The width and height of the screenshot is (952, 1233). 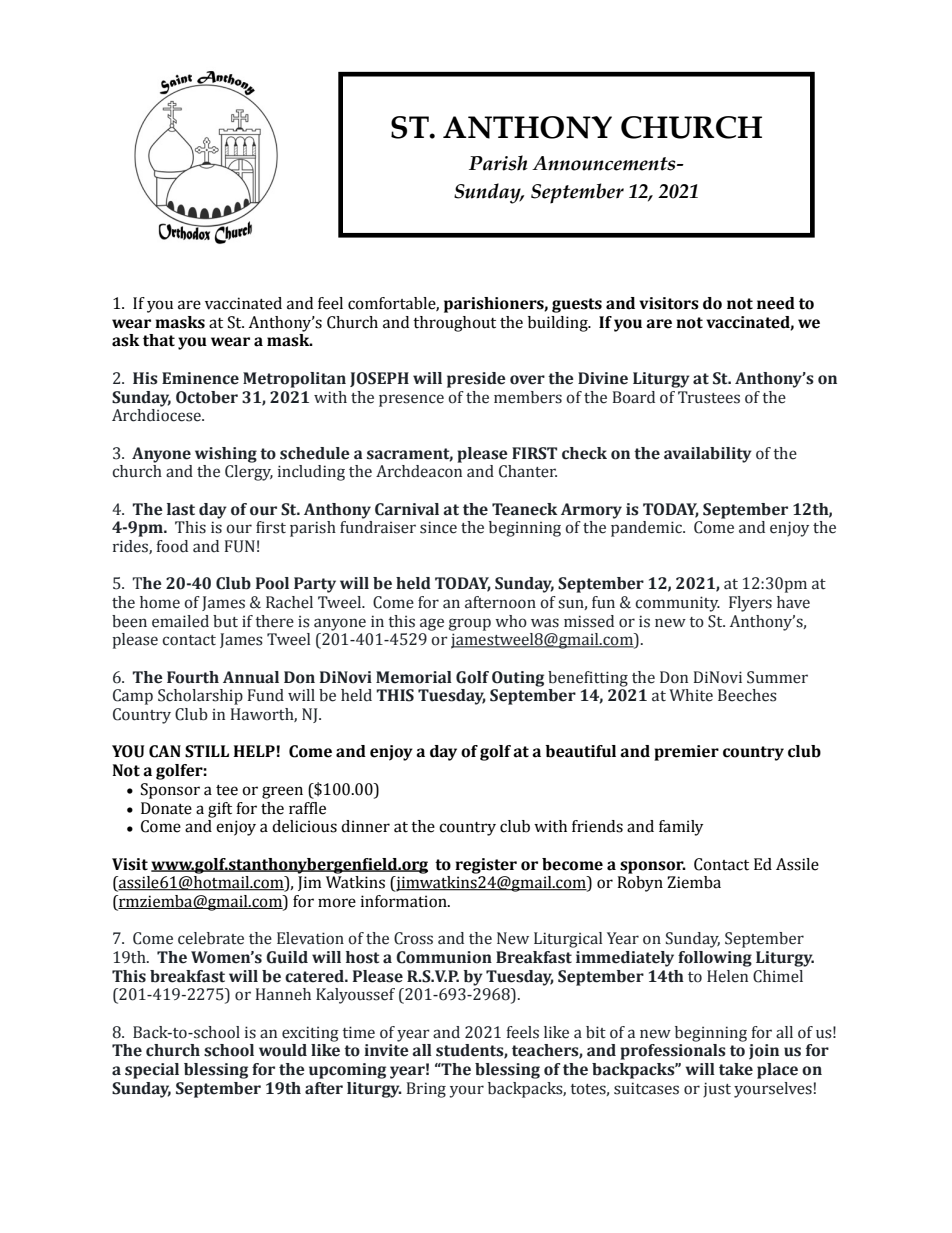 What do you see at coordinates (152, 1071) in the screenshot?
I see `special` at bounding box center [152, 1071].
